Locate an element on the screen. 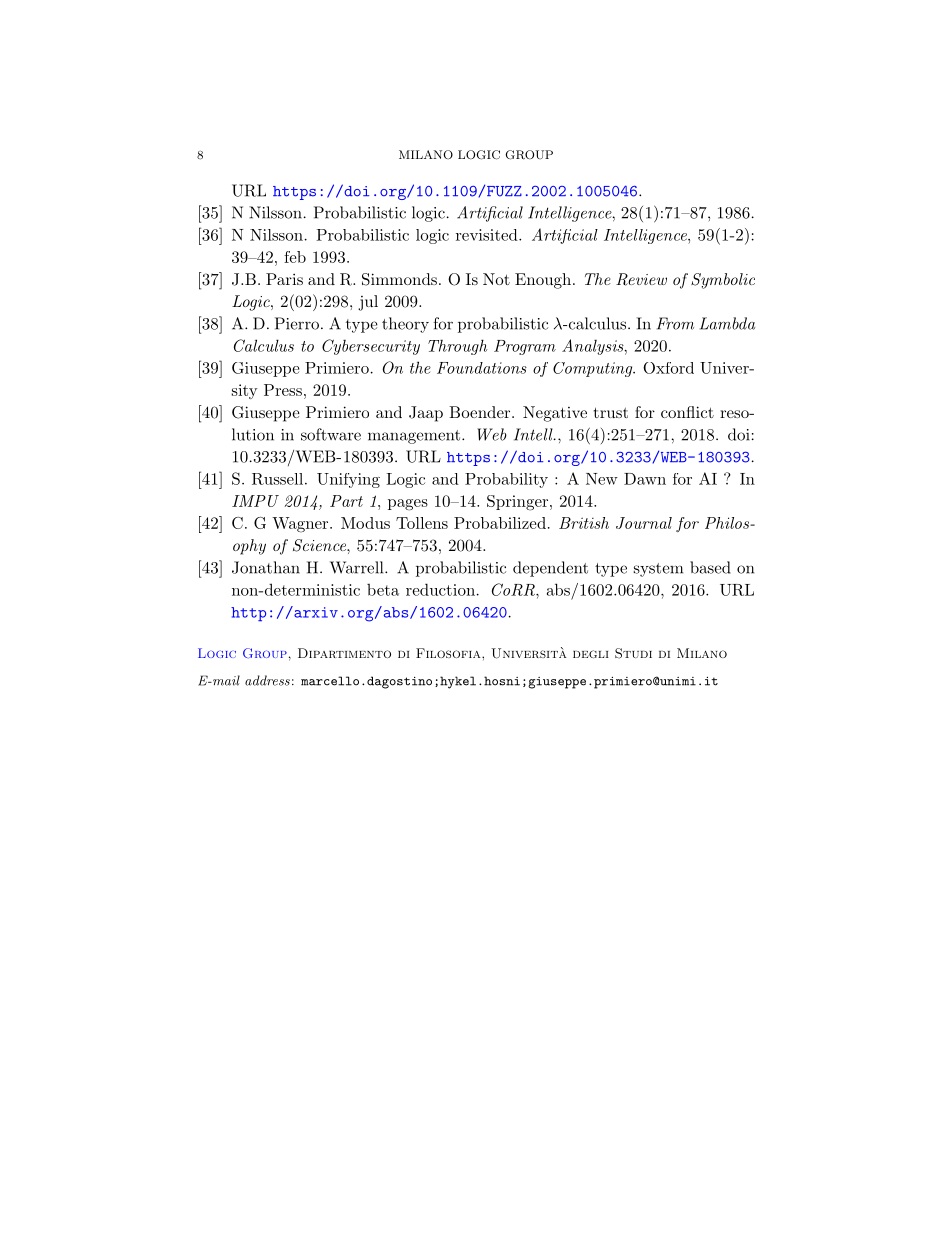 This screenshot has width=952, height=1233. Review is located at coordinates (641, 279).
